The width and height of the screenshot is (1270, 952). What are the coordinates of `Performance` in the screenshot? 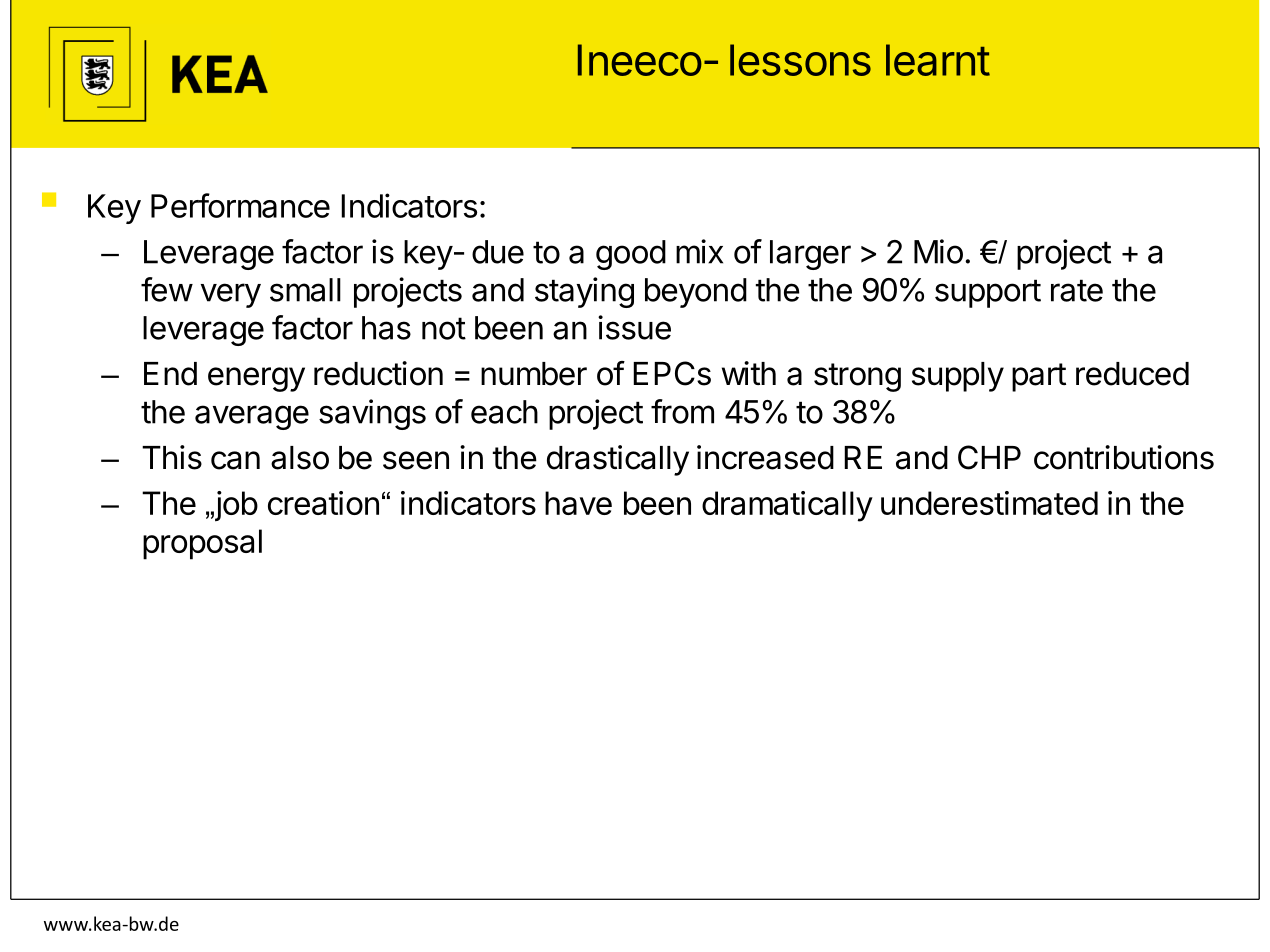 It's located at (240, 205).
